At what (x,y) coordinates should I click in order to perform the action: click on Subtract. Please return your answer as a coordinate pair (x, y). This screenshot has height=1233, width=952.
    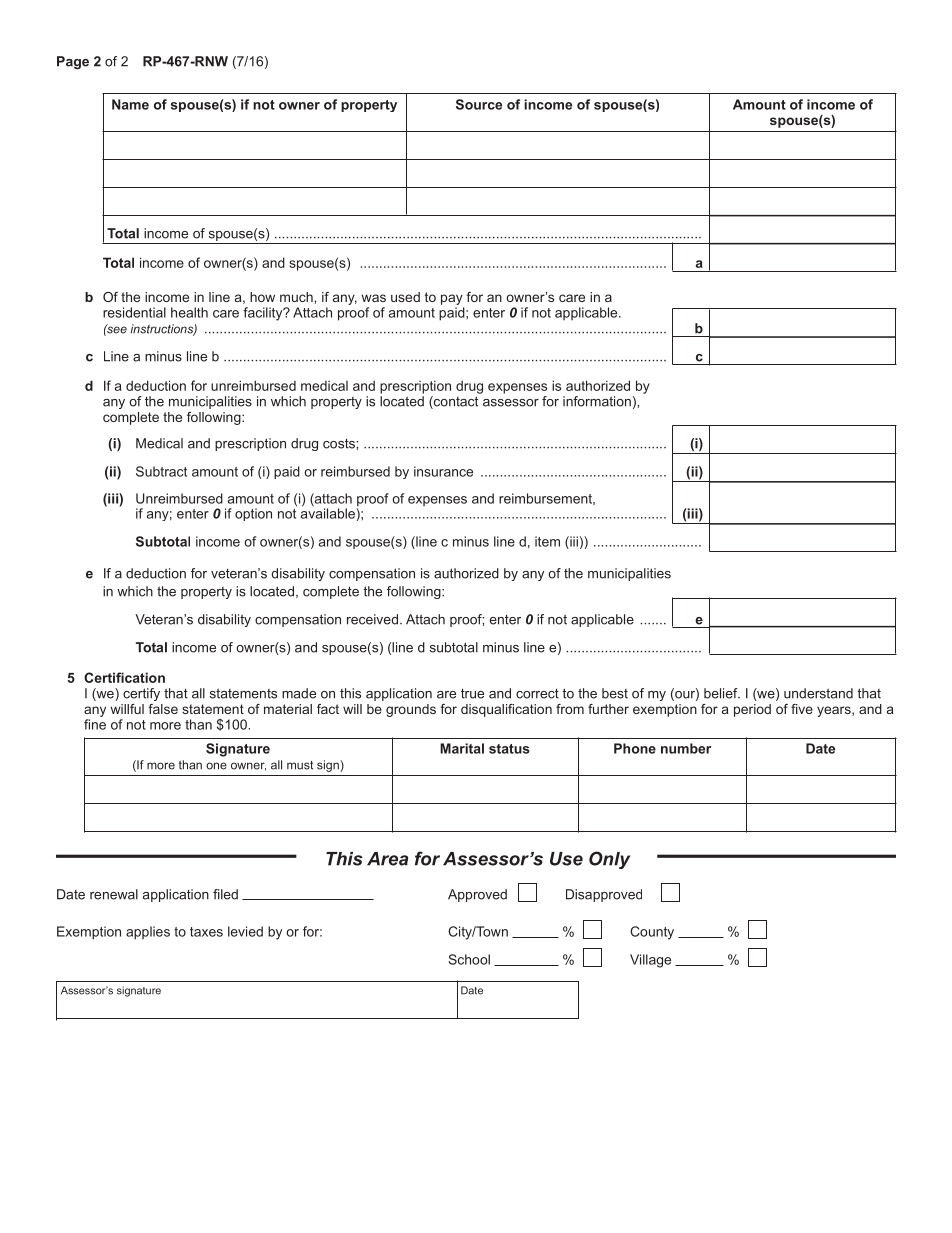
    Looking at the image, I should click on (161, 471).
